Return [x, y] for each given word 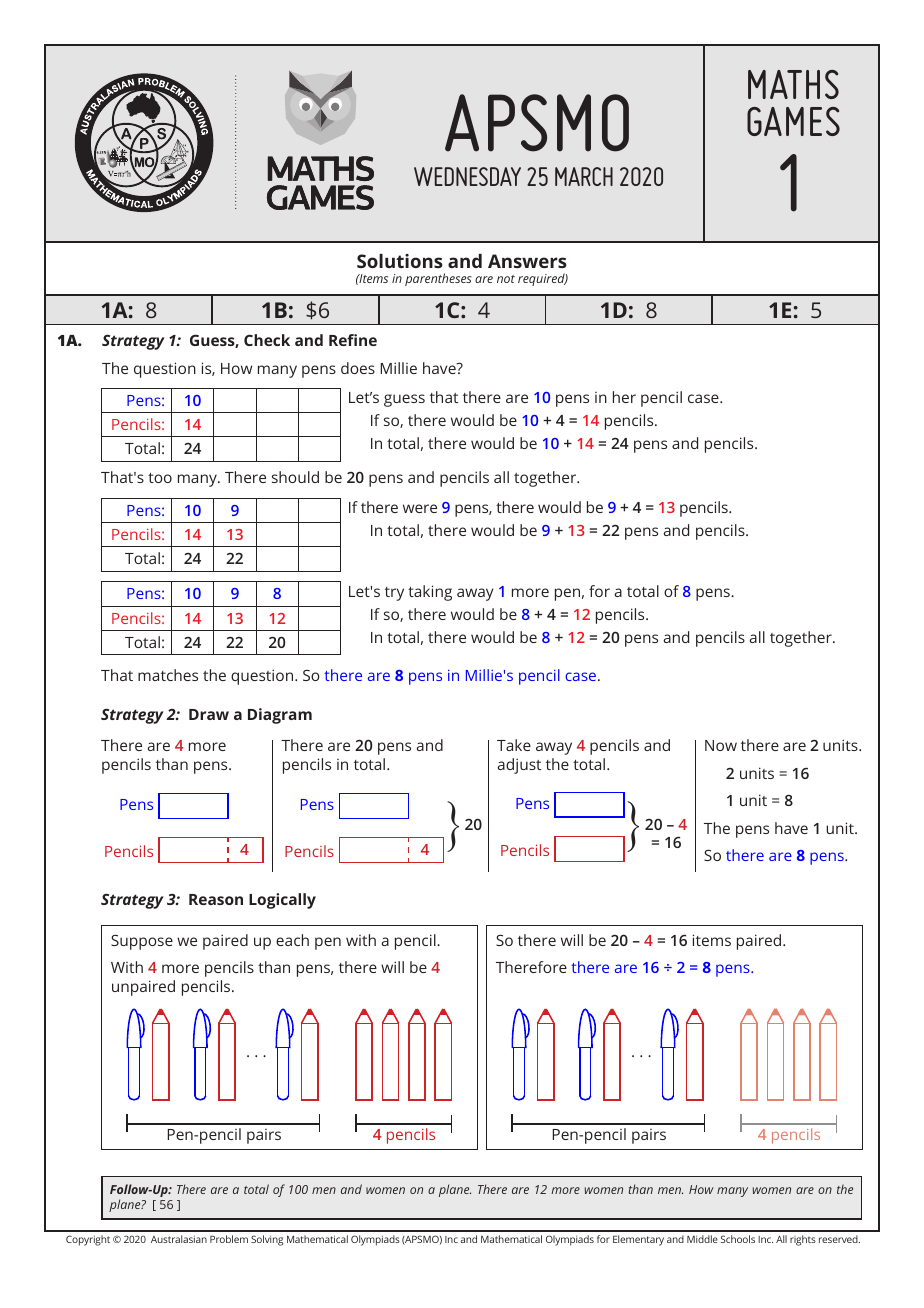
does [358, 368]
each [292, 940]
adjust [519, 766]
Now [721, 745]
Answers [527, 261]
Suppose [142, 942]
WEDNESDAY [467, 176]
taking [430, 593]
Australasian [179, 1239]
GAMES [793, 121]
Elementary [638, 1240]
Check [267, 340]
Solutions [400, 261]
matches [168, 675]
